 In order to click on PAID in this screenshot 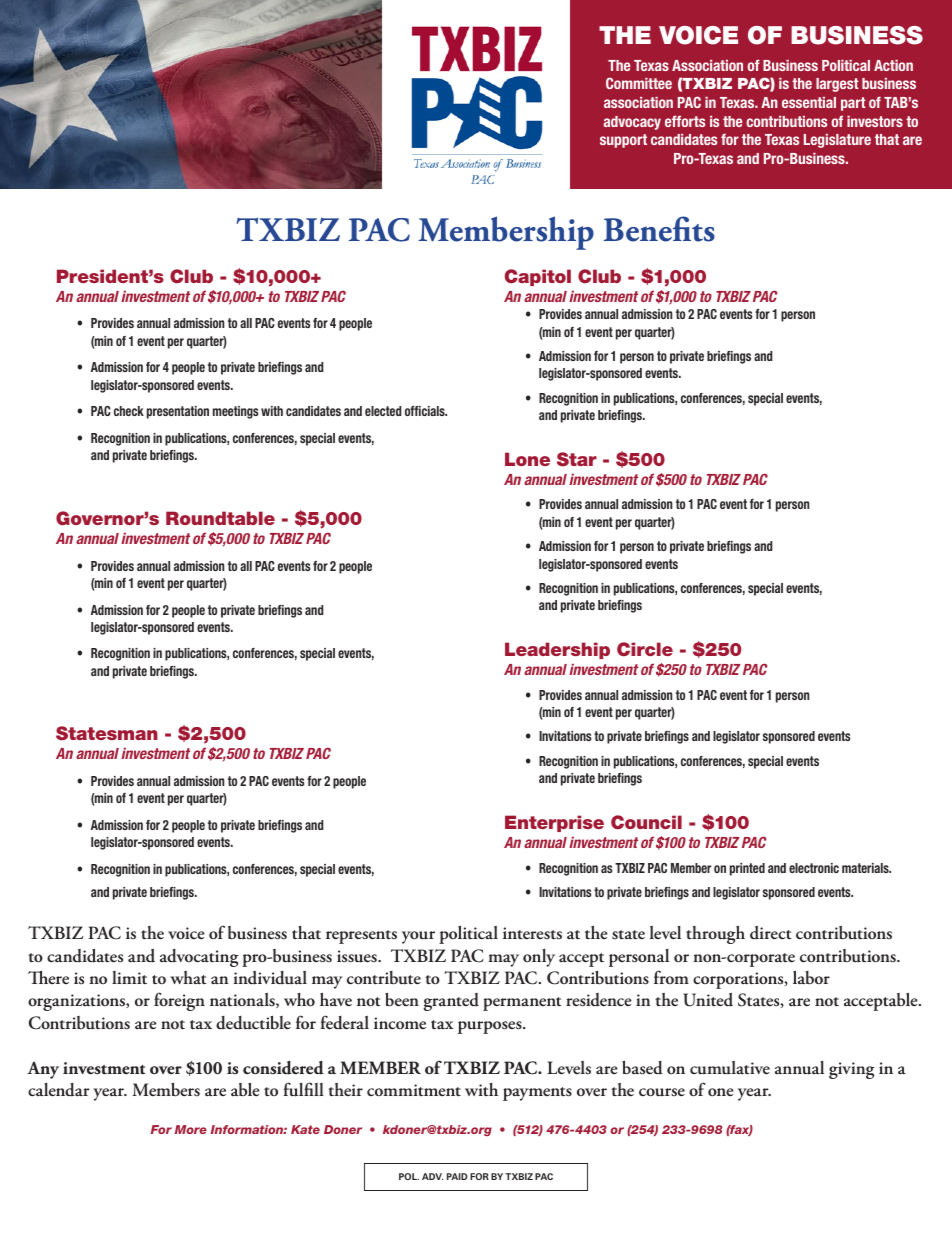, I will do `click(457, 1176)`.
